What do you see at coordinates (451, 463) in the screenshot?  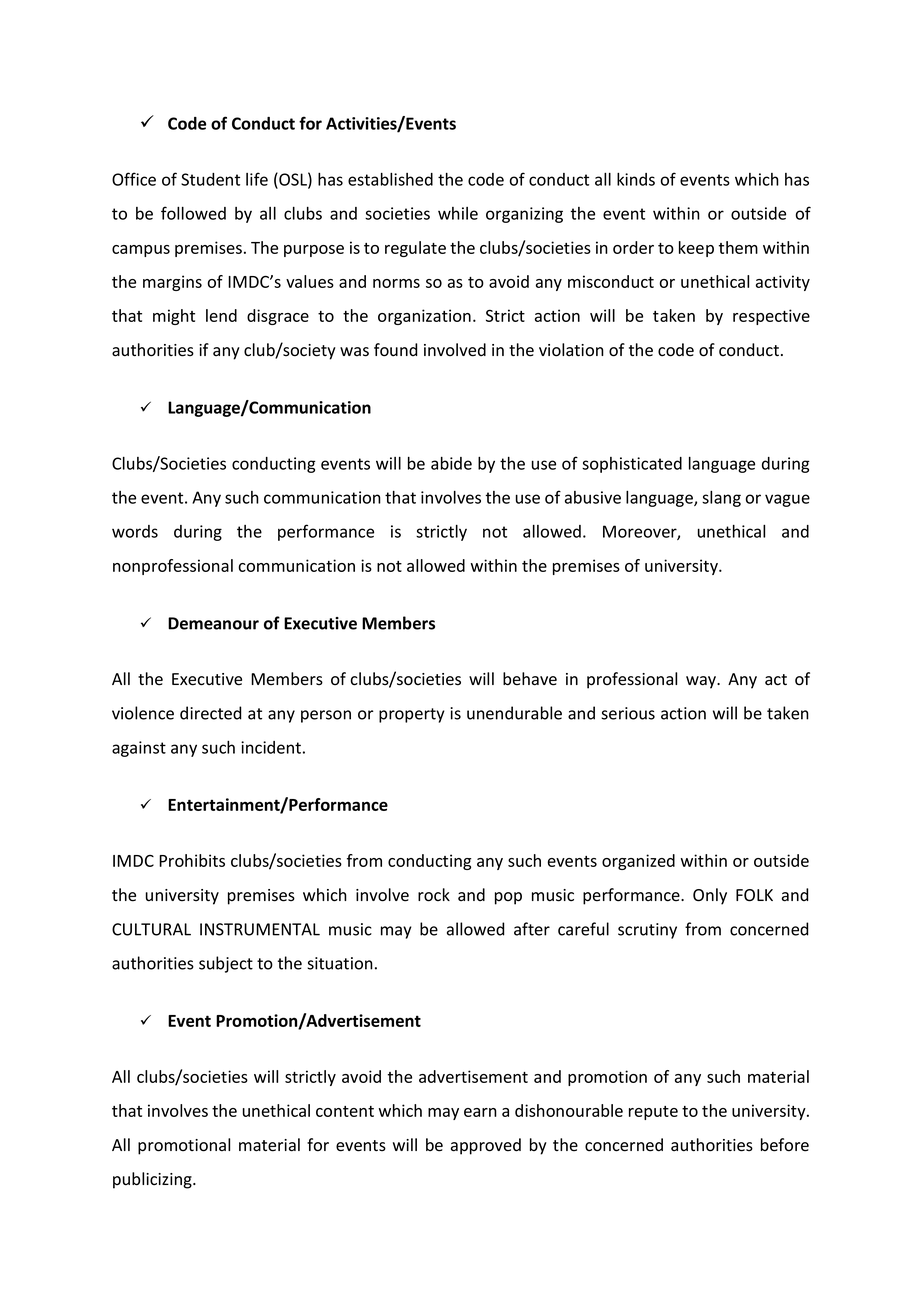 I see `abide` at bounding box center [451, 463].
